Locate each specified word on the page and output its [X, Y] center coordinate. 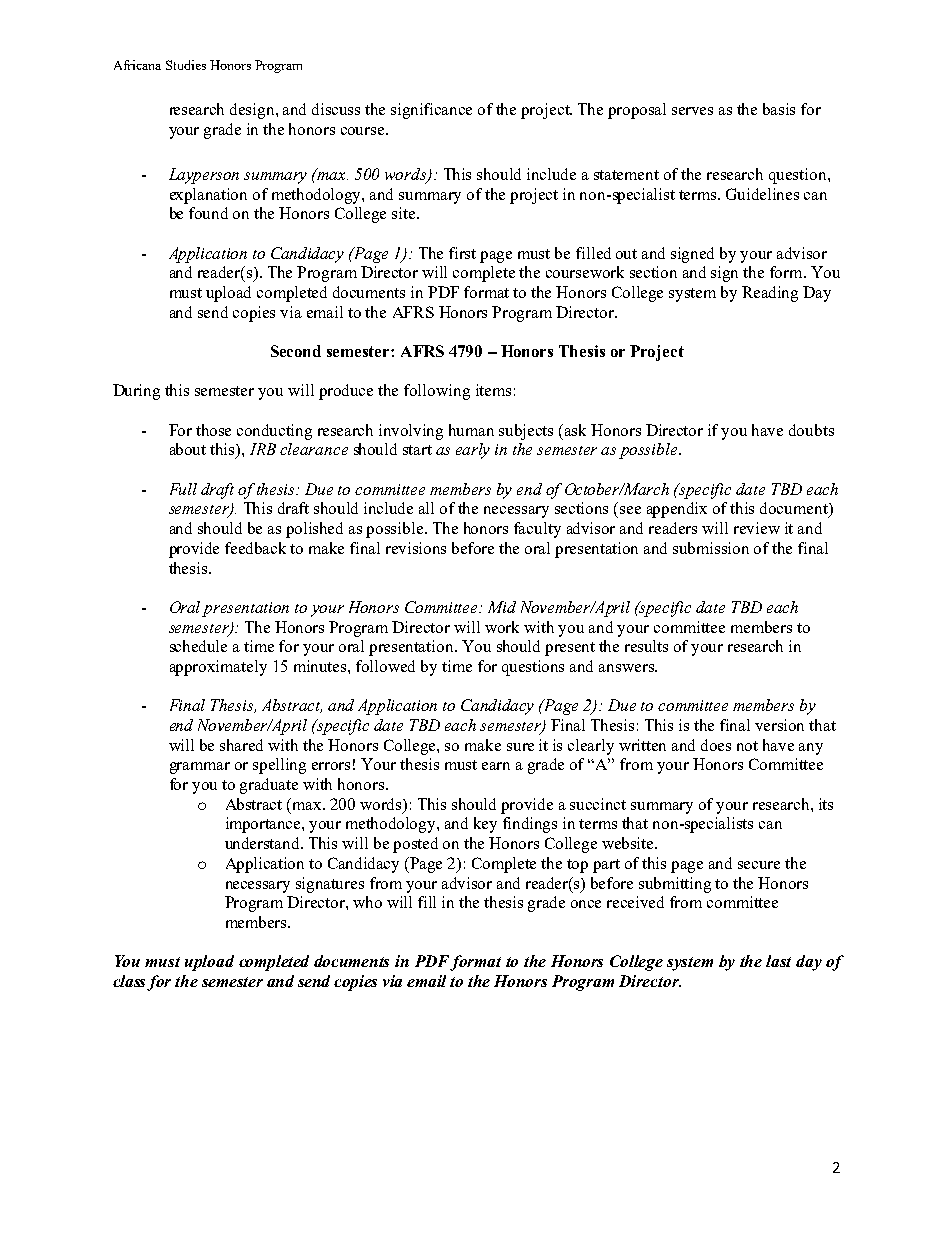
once [586, 904]
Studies [186, 65]
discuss [336, 109]
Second [296, 351]
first [462, 253]
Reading [770, 294]
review [757, 528]
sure [520, 747]
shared [241, 745]
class [130, 982]
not [747, 746]
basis [779, 109]
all [426, 508]
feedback [255, 548]
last [778, 961]
